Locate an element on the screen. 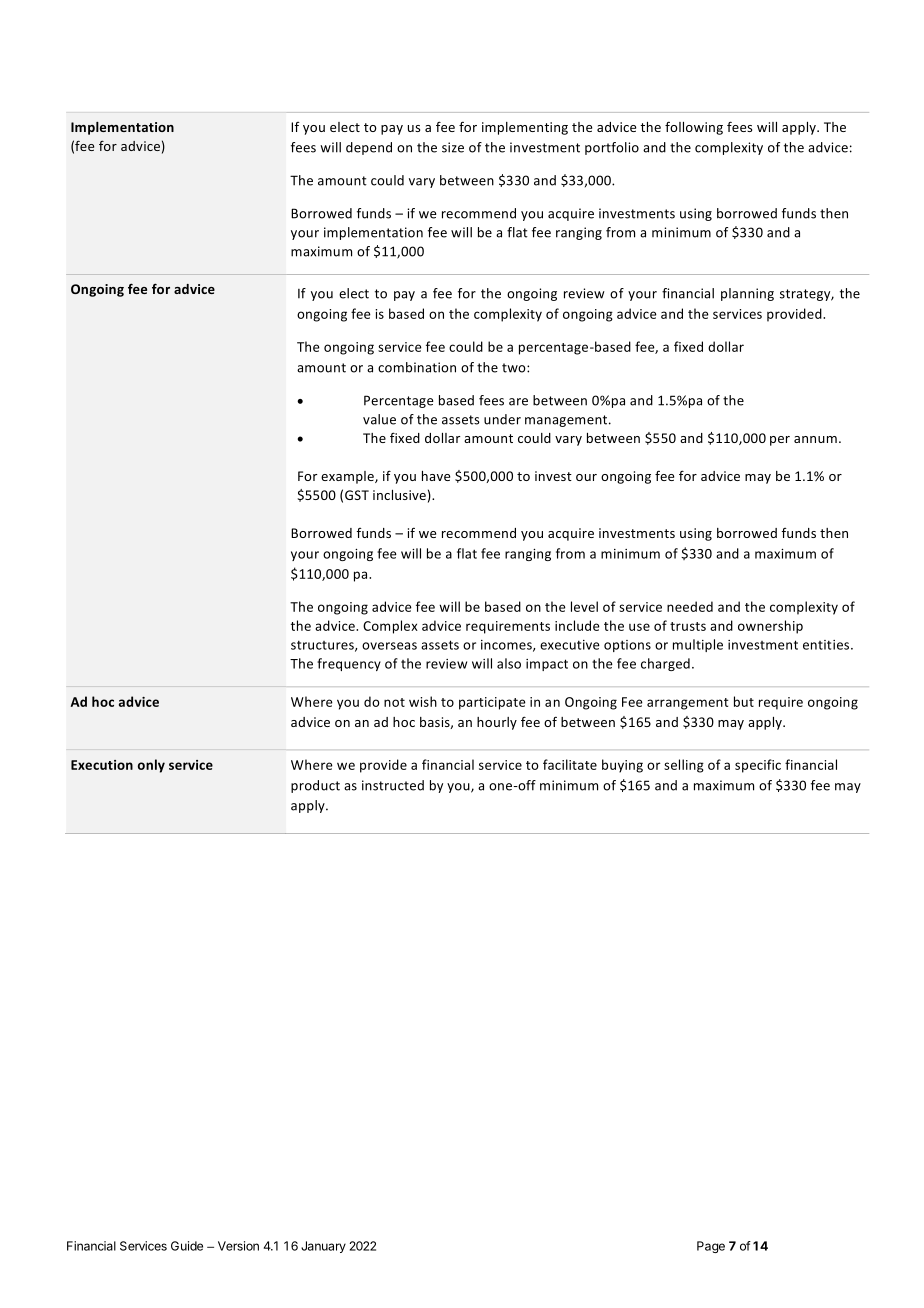 The height and width of the screenshot is (1308, 924). Guide is located at coordinates (187, 1246).
